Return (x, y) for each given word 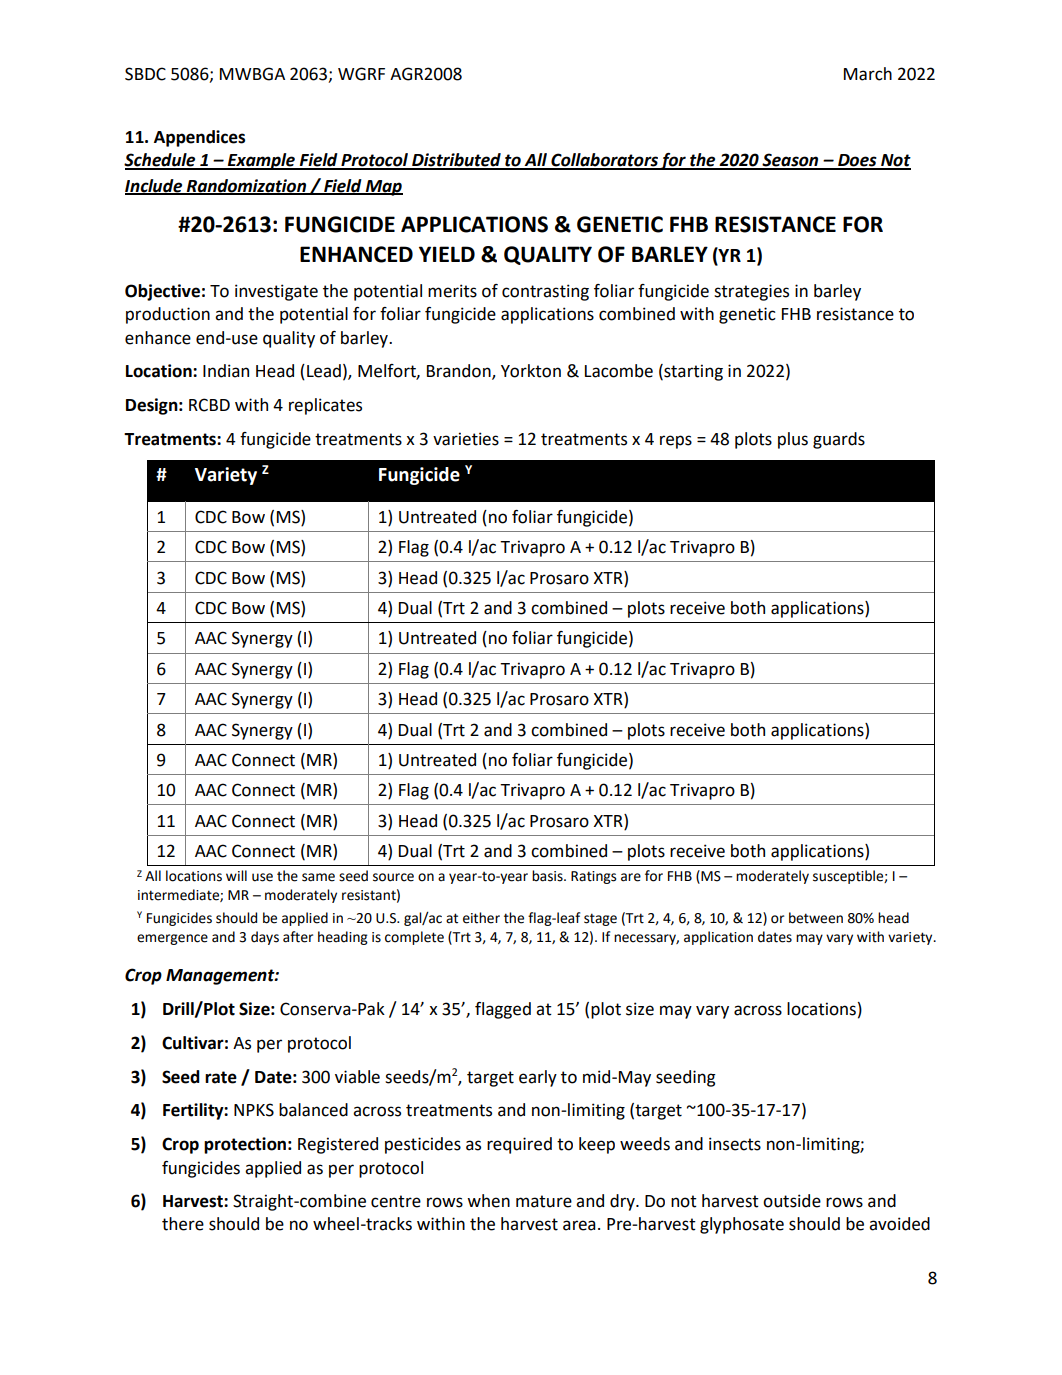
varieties (466, 439)
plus (793, 440)
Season (790, 161)
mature (544, 1201)
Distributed (456, 161)
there (183, 1224)
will (236, 875)
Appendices (199, 138)
